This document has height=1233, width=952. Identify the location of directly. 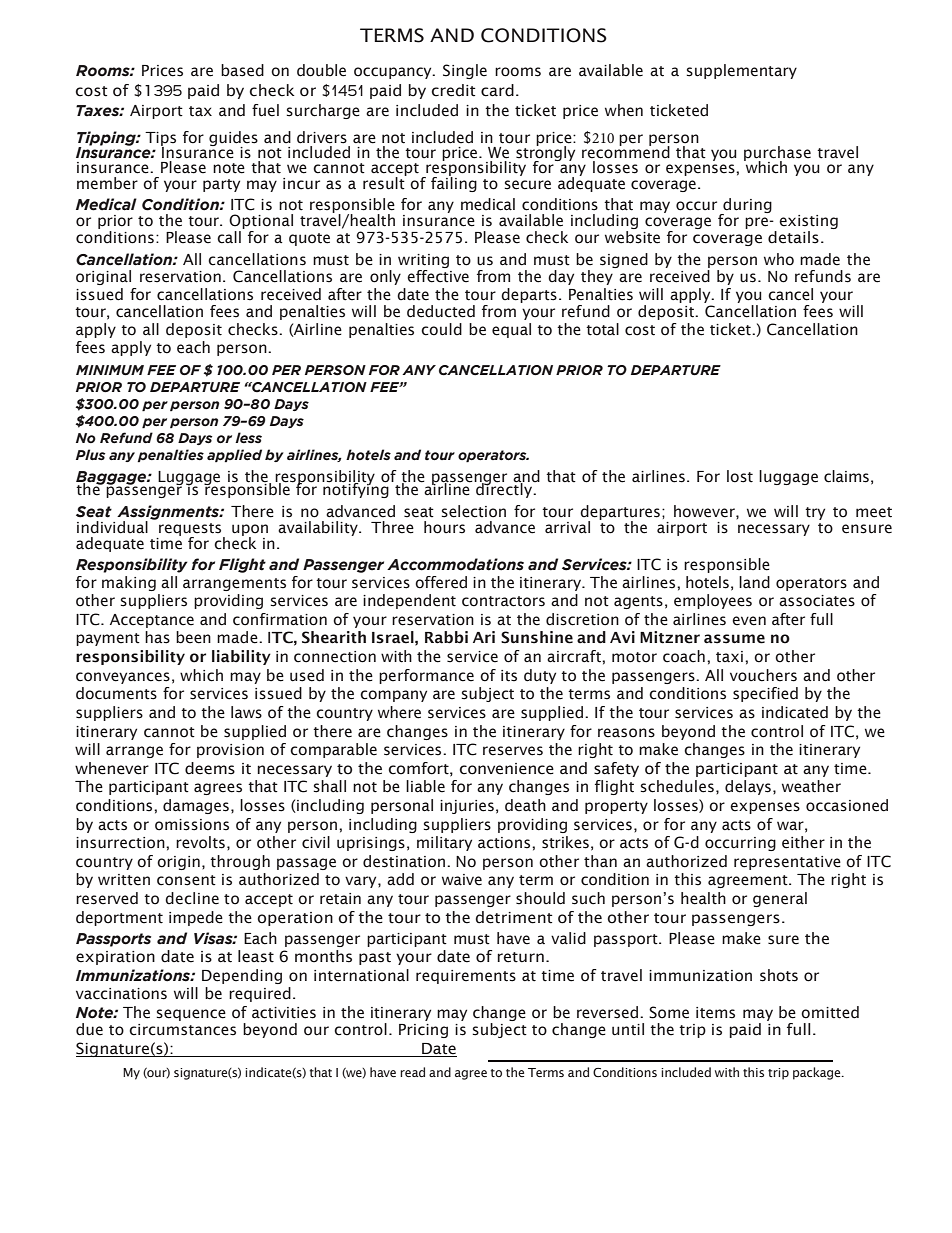
(504, 489).
